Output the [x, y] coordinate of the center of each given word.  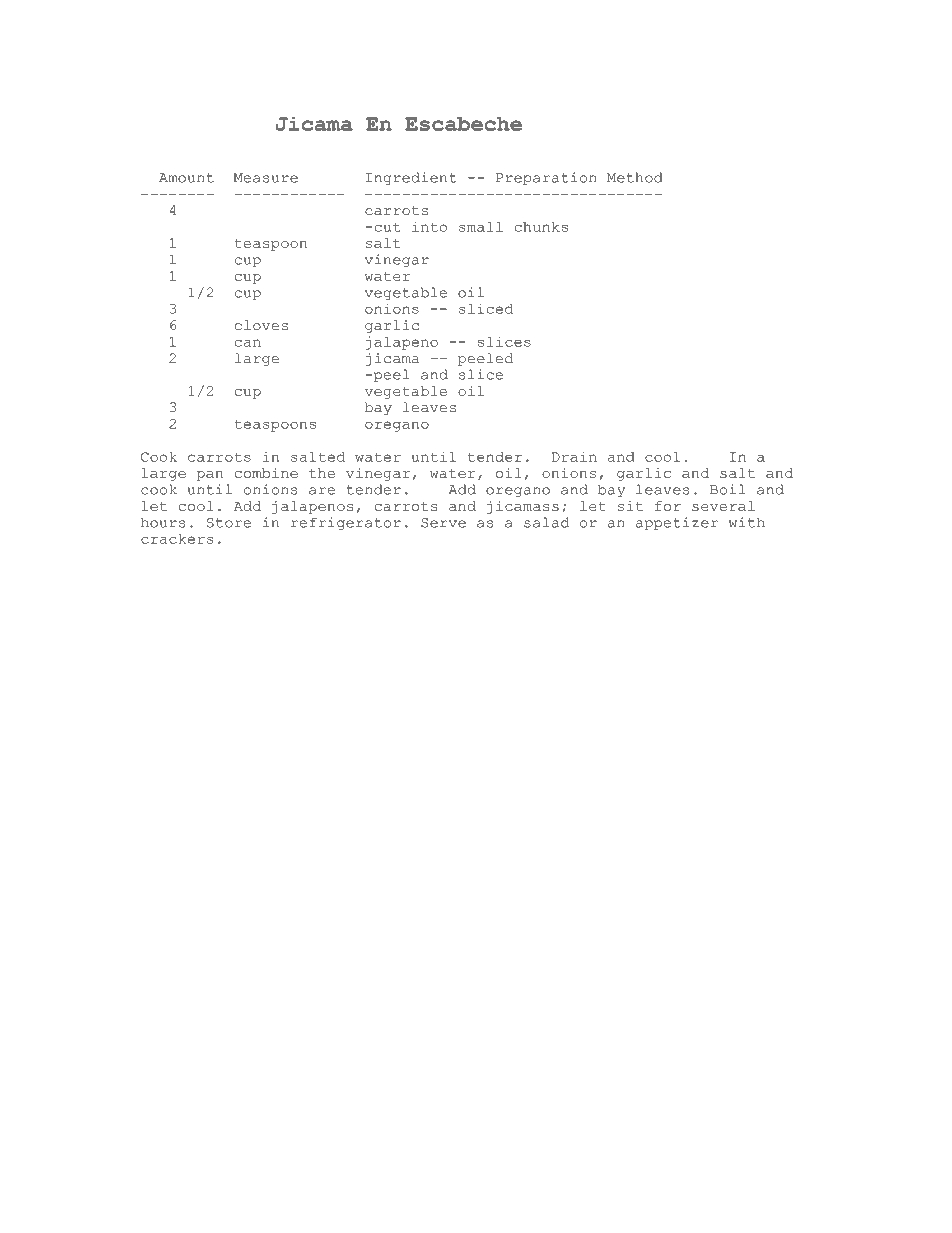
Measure [266, 178]
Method [634, 177]
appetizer [677, 523]
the [322, 473]
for [668, 506]
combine [266, 473]
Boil [727, 489]
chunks [541, 227]
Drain [574, 456]
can [248, 343]
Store [229, 523]
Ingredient [411, 178]
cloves [261, 325]
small [481, 227]
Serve [443, 523]
